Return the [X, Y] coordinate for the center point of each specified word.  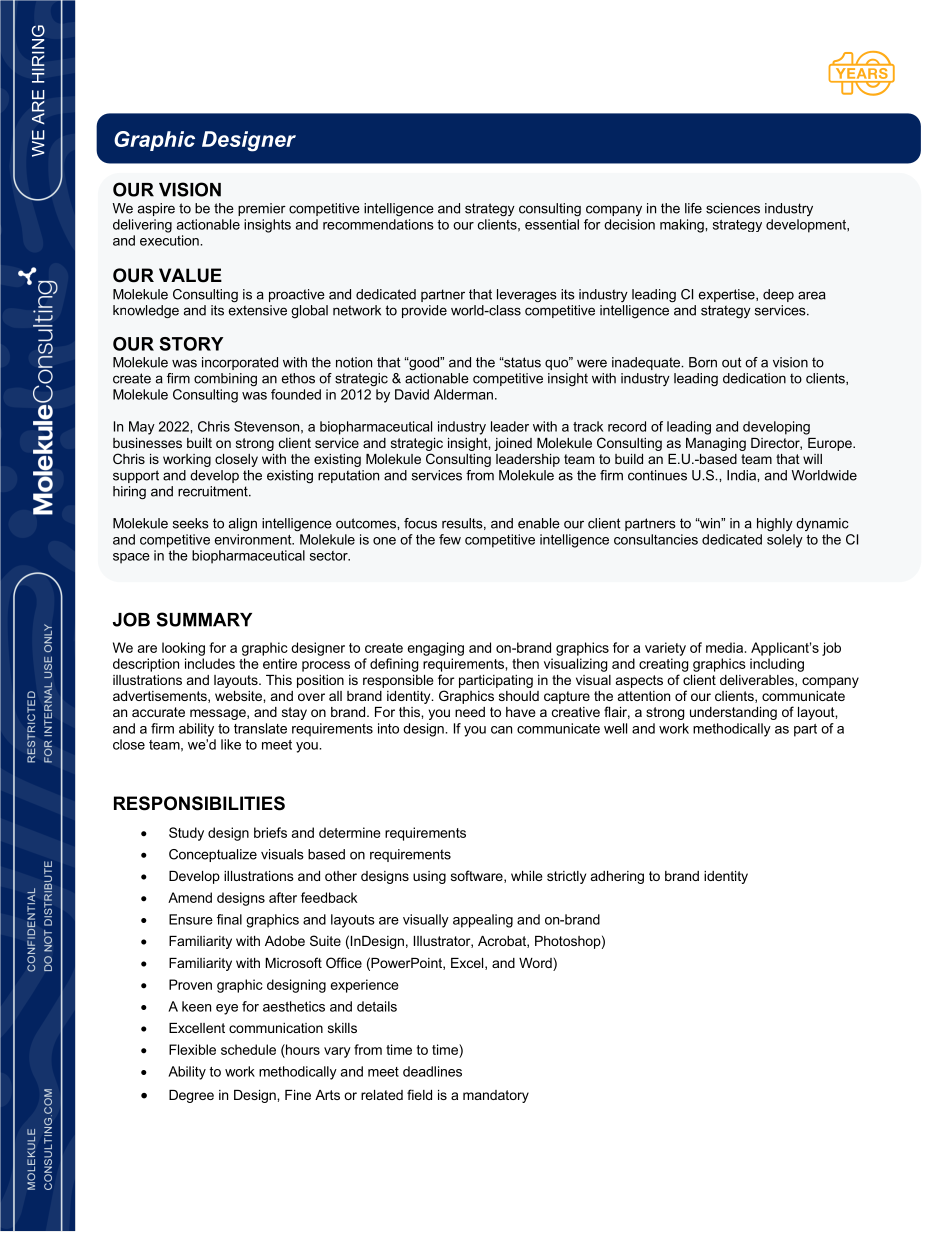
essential [552, 224]
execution [170, 240]
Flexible [192, 1049]
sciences [733, 208]
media [724, 647]
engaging [436, 649]
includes [210, 663]
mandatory [496, 1096]
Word [536, 964]
